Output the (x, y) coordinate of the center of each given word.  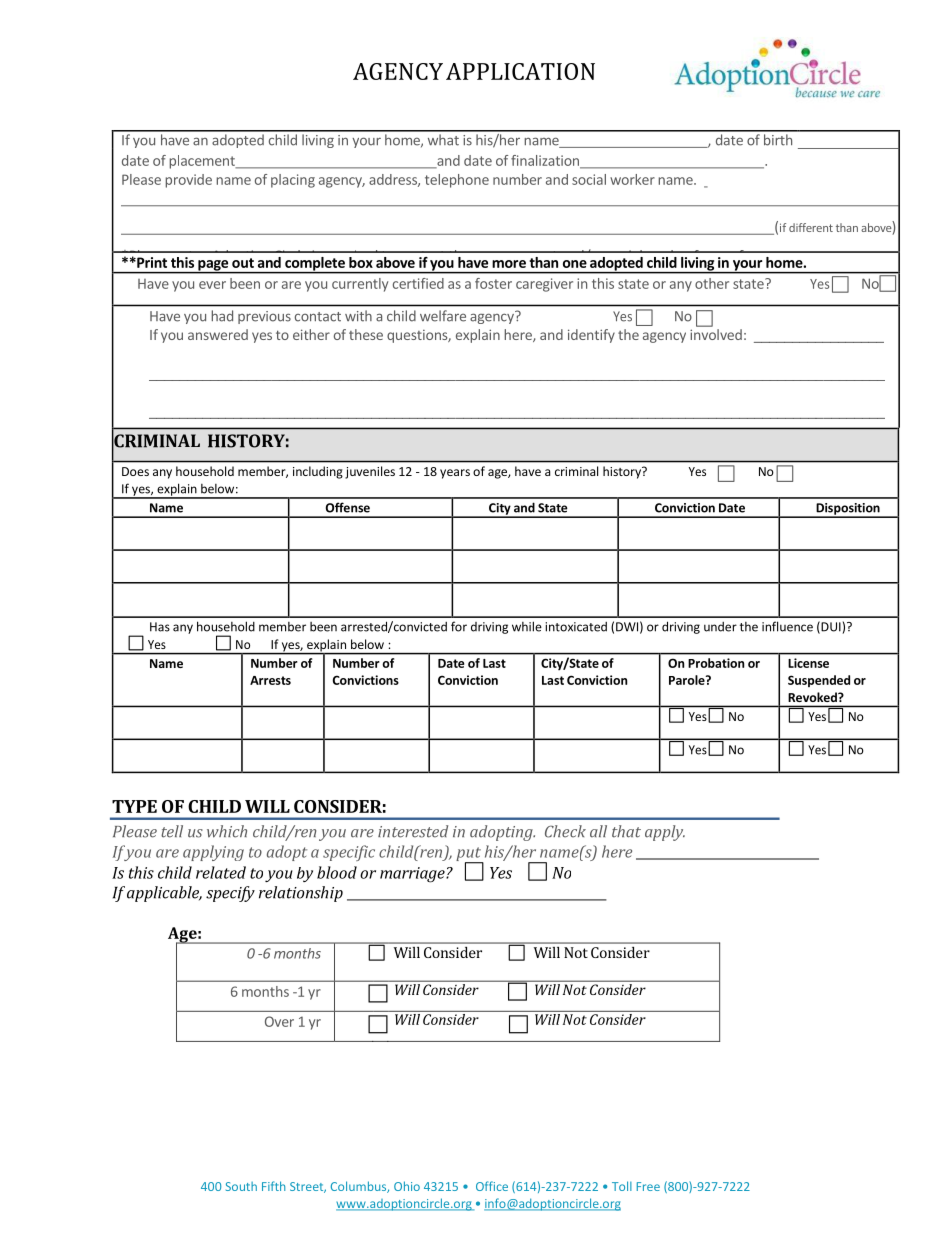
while (527, 626)
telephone (457, 181)
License (808, 663)
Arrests (270, 680)
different (811, 227)
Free (648, 1186)
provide (188, 181)
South (241, 1186)
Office (492, 1186)
